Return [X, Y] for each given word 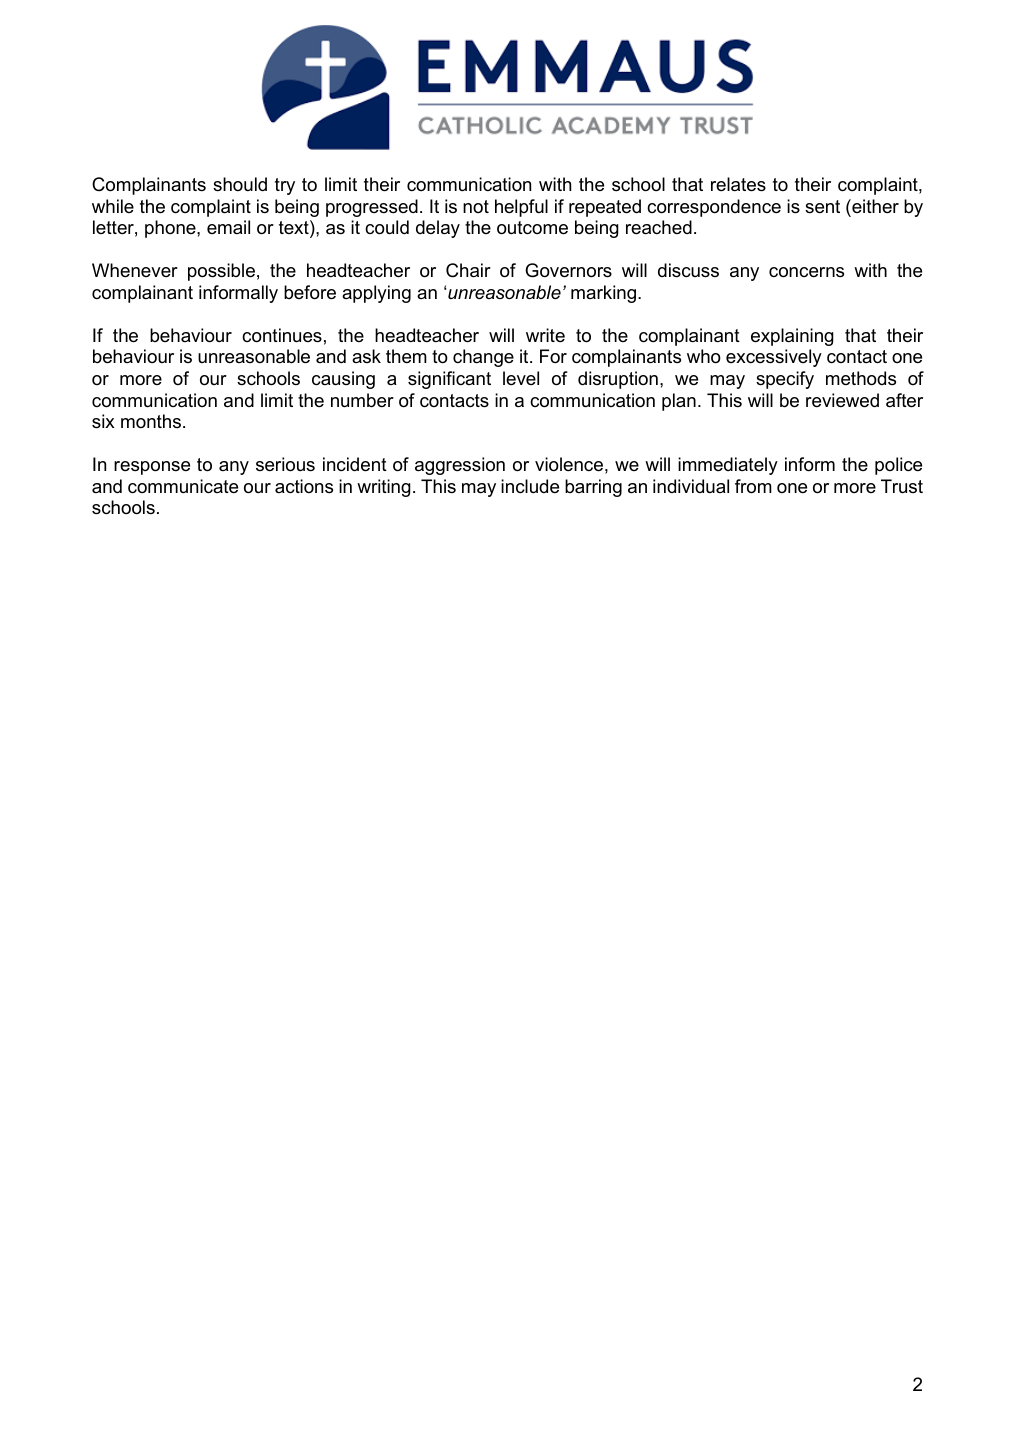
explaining [792, 337]
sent [822, 206]
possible [221, 272]
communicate [183, 486]
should [240, 184]
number [362, 400]
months [151, 421]
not [476, 206]
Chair [468, 270]
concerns [806, 272]
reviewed [842, 400]
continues [282, 335]
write [545, 335]
